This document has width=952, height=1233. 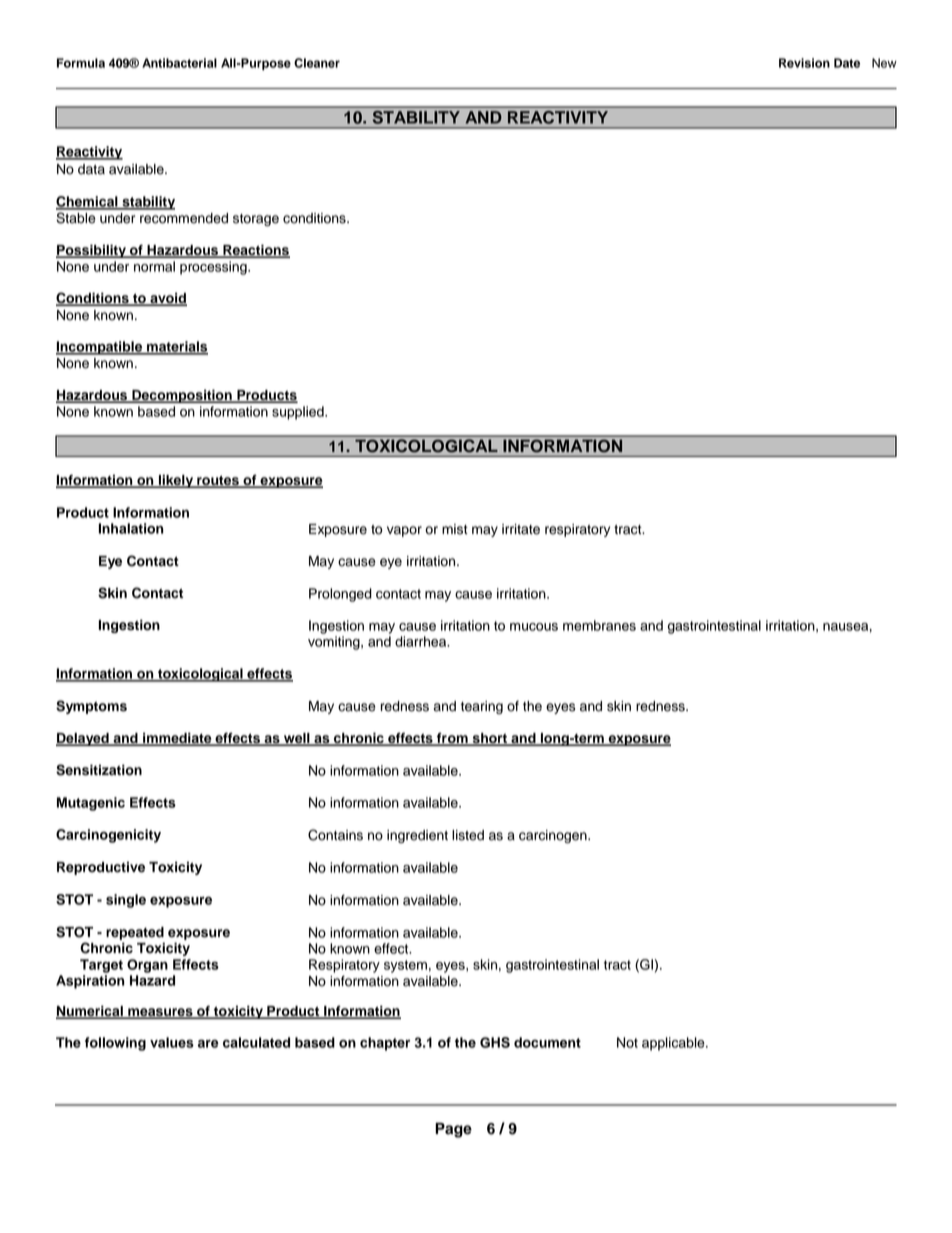 I want to click on Date, so click(x=847, y=63).
